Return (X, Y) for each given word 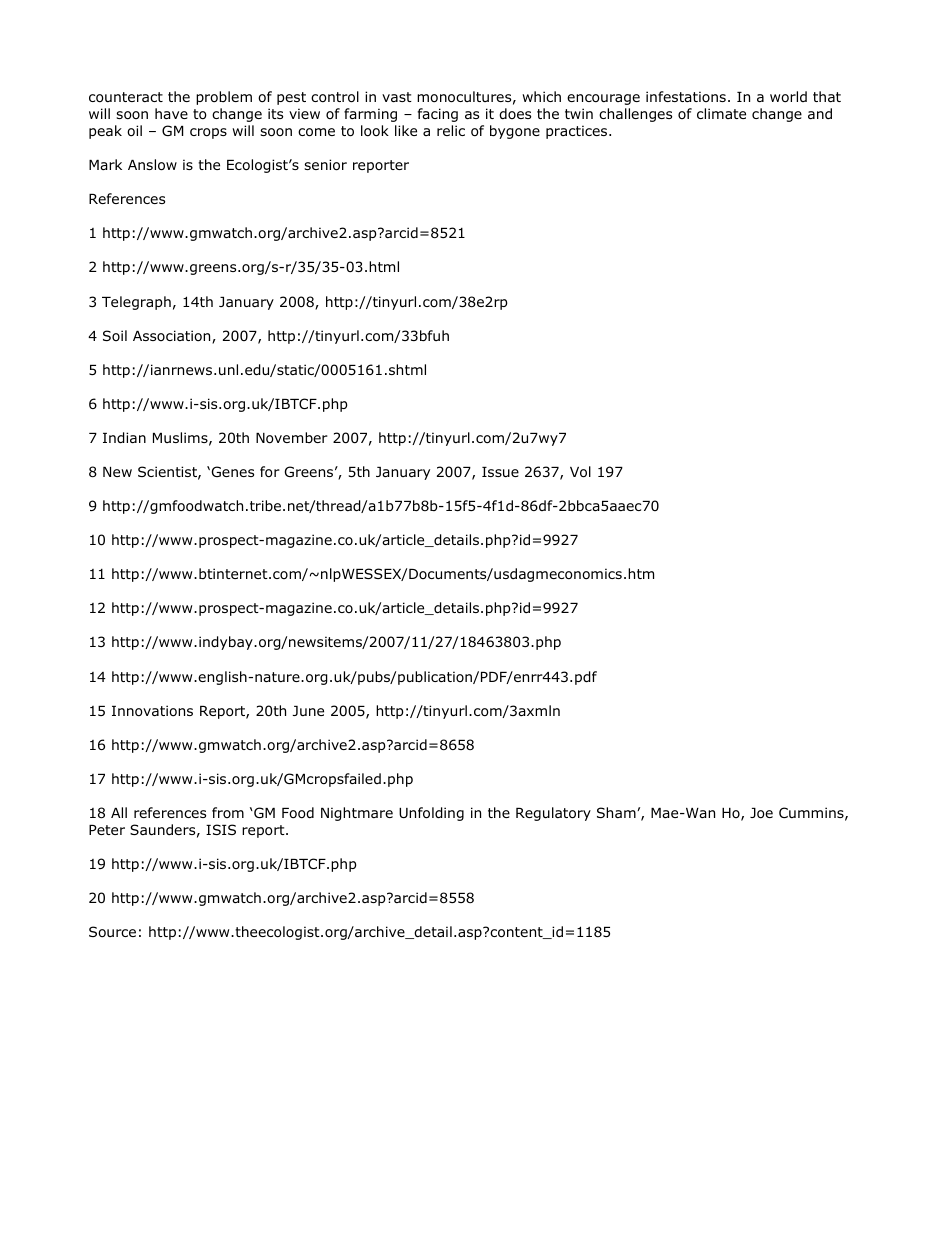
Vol (580, 472)
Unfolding (431, 814)
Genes (233, 471)
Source (112, 932)
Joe (761, 813)
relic (451, 130)
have (171, 113)
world (788, 97)
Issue (500, 472)
